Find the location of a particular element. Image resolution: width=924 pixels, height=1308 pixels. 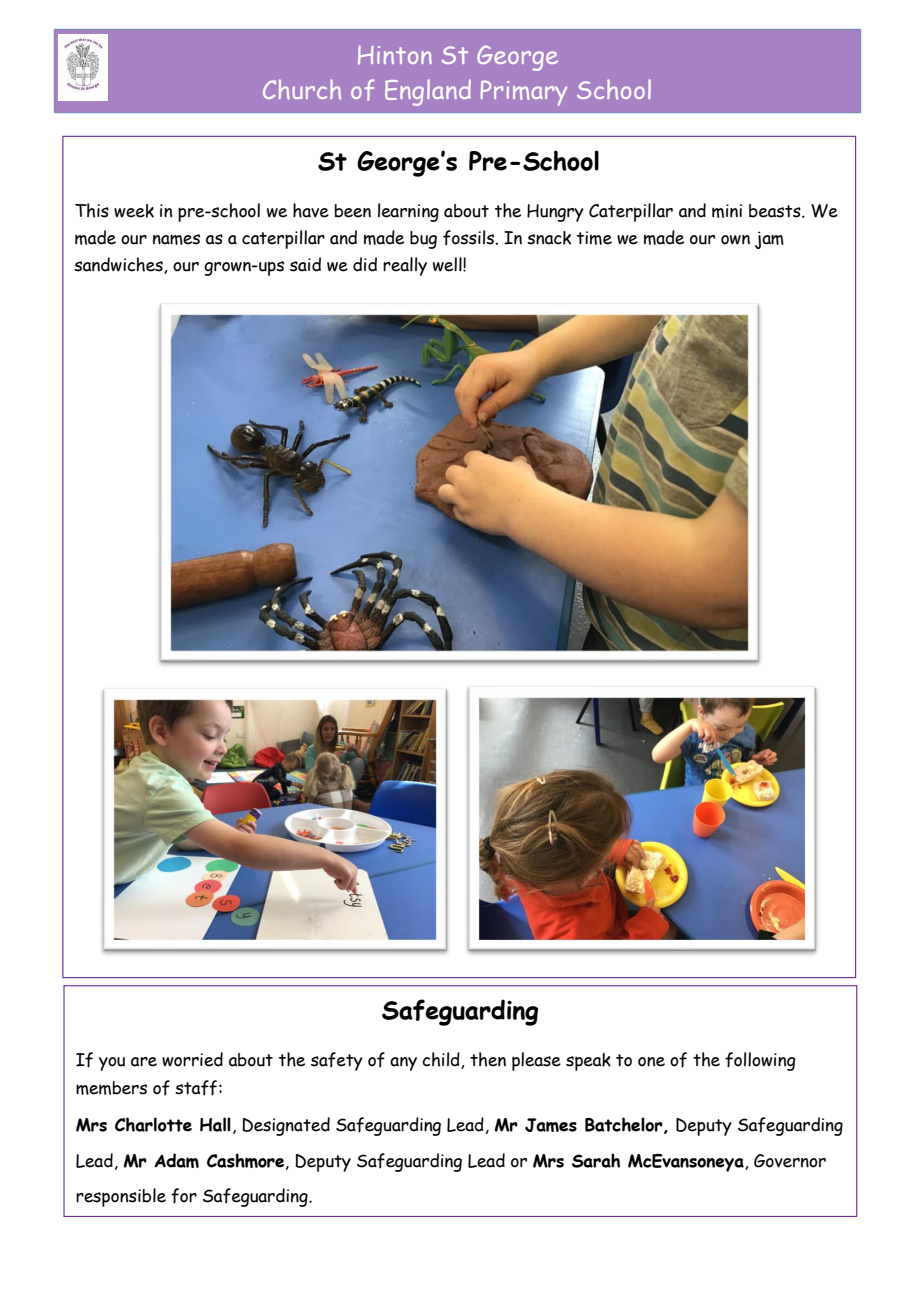

did is located at coordinates (365, 264).
